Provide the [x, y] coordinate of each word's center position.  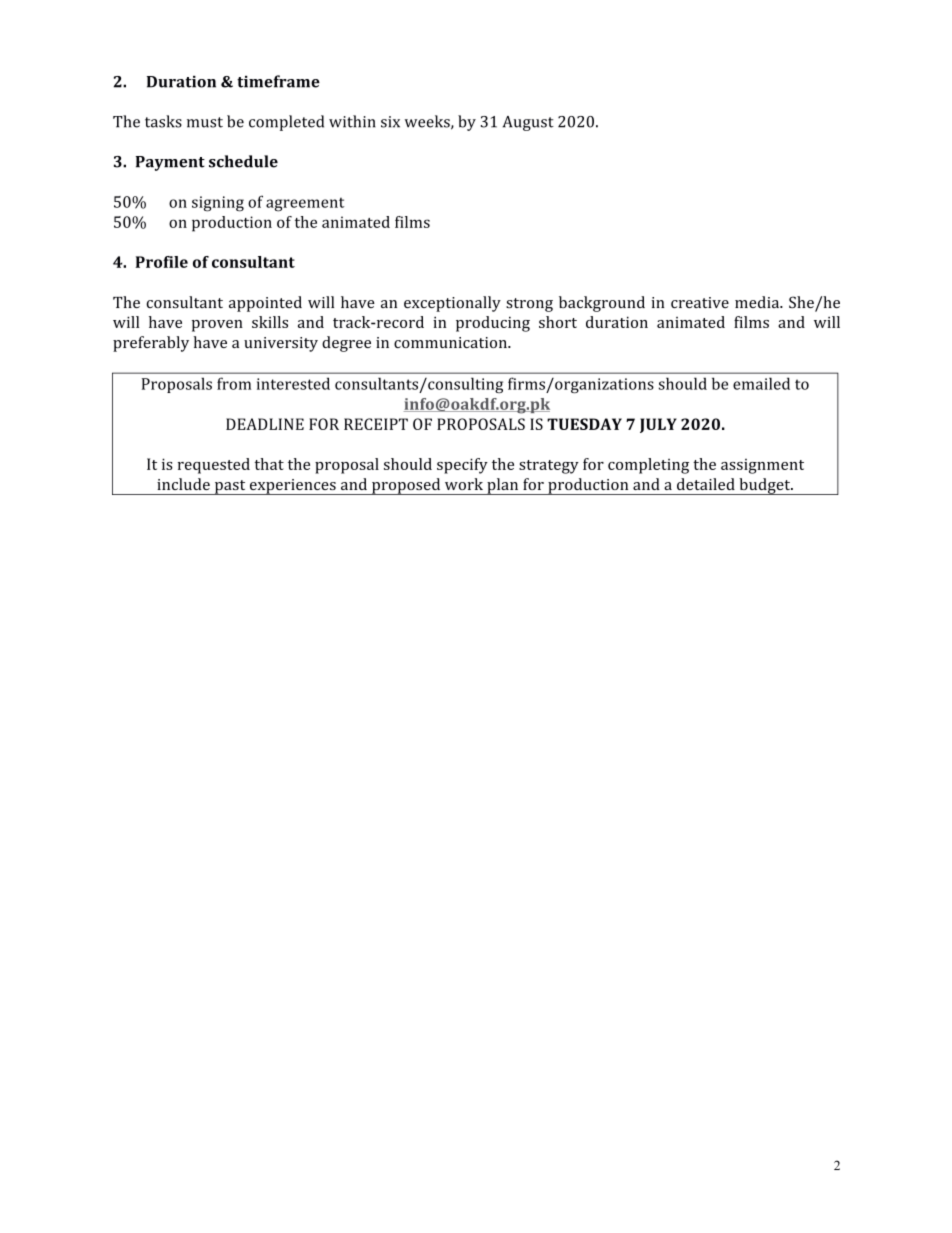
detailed [706, 484]
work [464, 484]
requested [214, 466]
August [528, 123]
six [390, 122]
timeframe [278, 81]
